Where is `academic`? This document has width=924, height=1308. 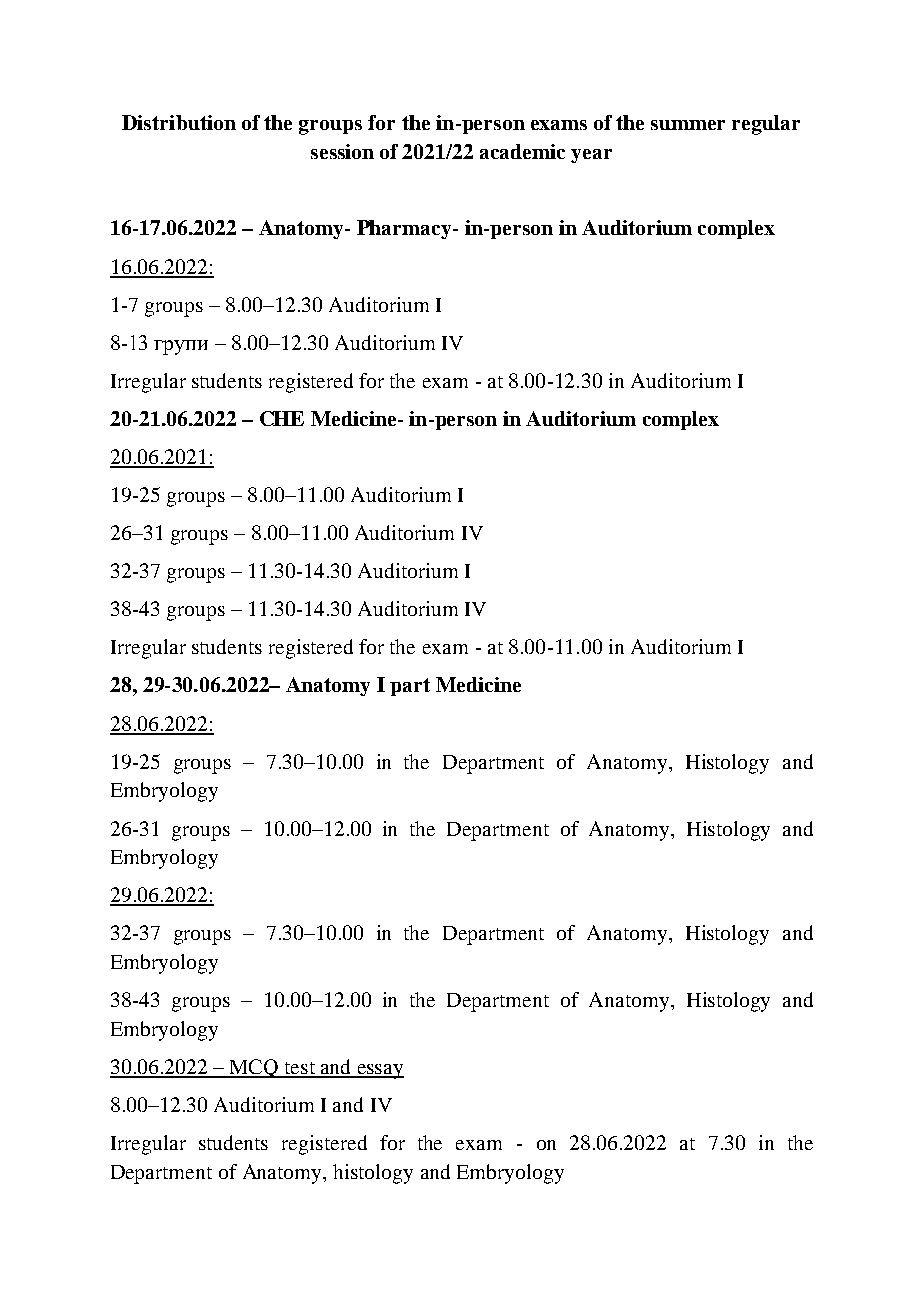 academic is located at coordinates (522, 151).
